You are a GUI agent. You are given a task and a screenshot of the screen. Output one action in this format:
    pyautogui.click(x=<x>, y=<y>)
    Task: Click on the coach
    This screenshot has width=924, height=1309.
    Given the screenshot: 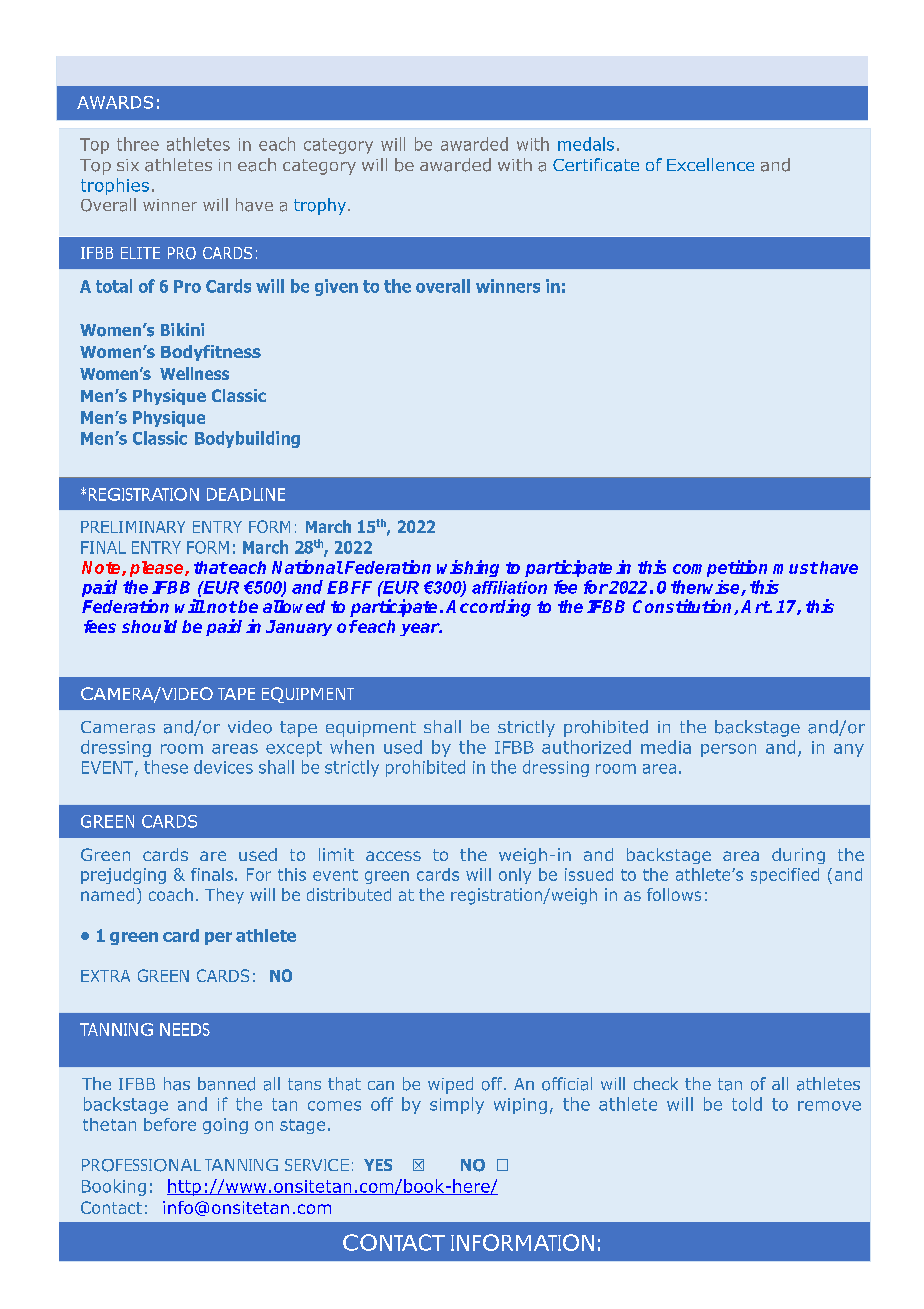 What is the action you would take?
    pyautogui.click(x=171, y=894)
